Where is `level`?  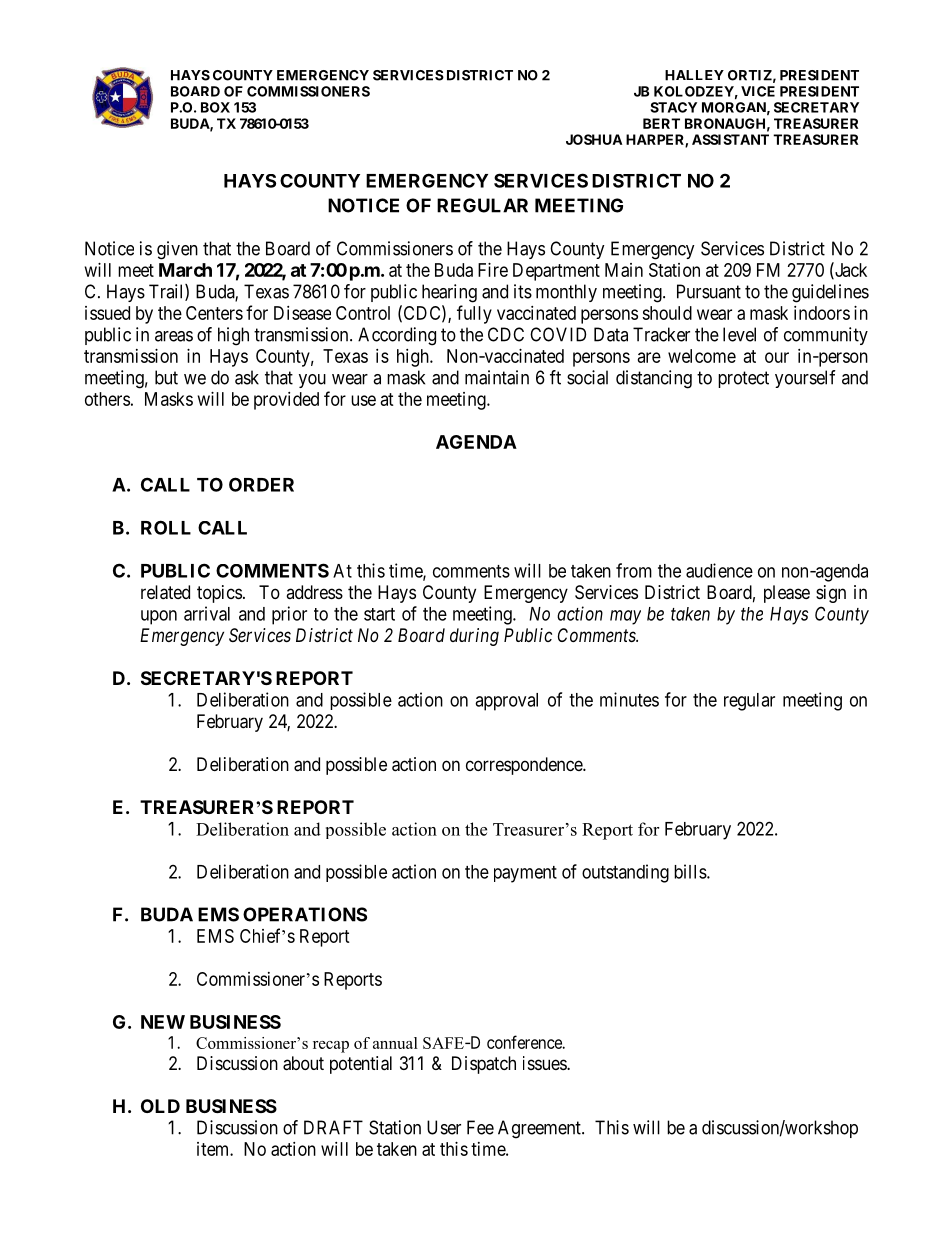
level is located at coordinates (739, 334).
